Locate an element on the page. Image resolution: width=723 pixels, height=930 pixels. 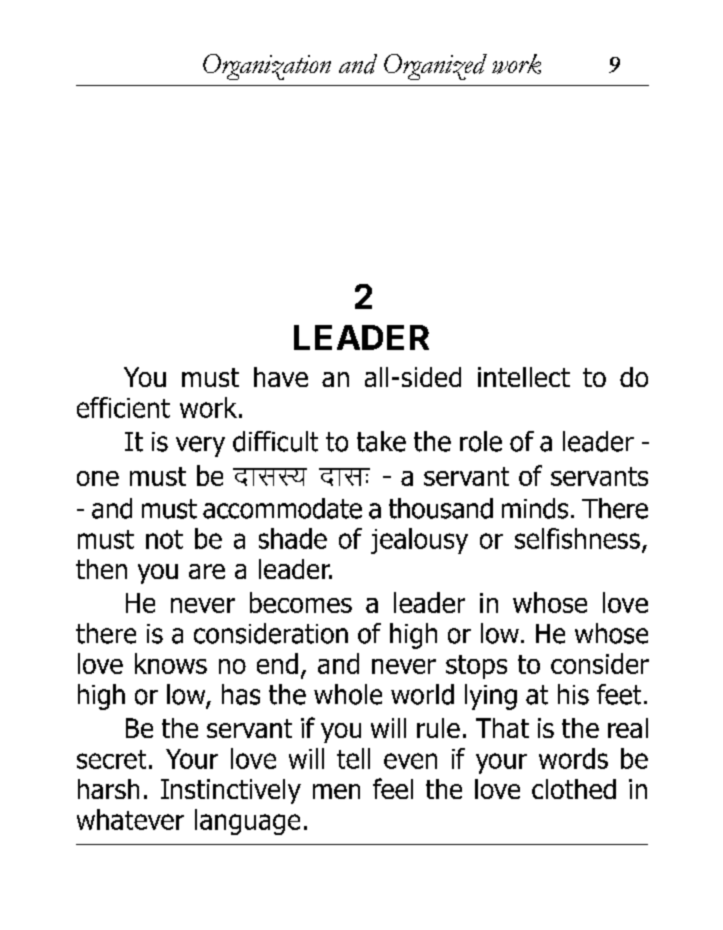
clothed is located at coordinates (574, 789).
